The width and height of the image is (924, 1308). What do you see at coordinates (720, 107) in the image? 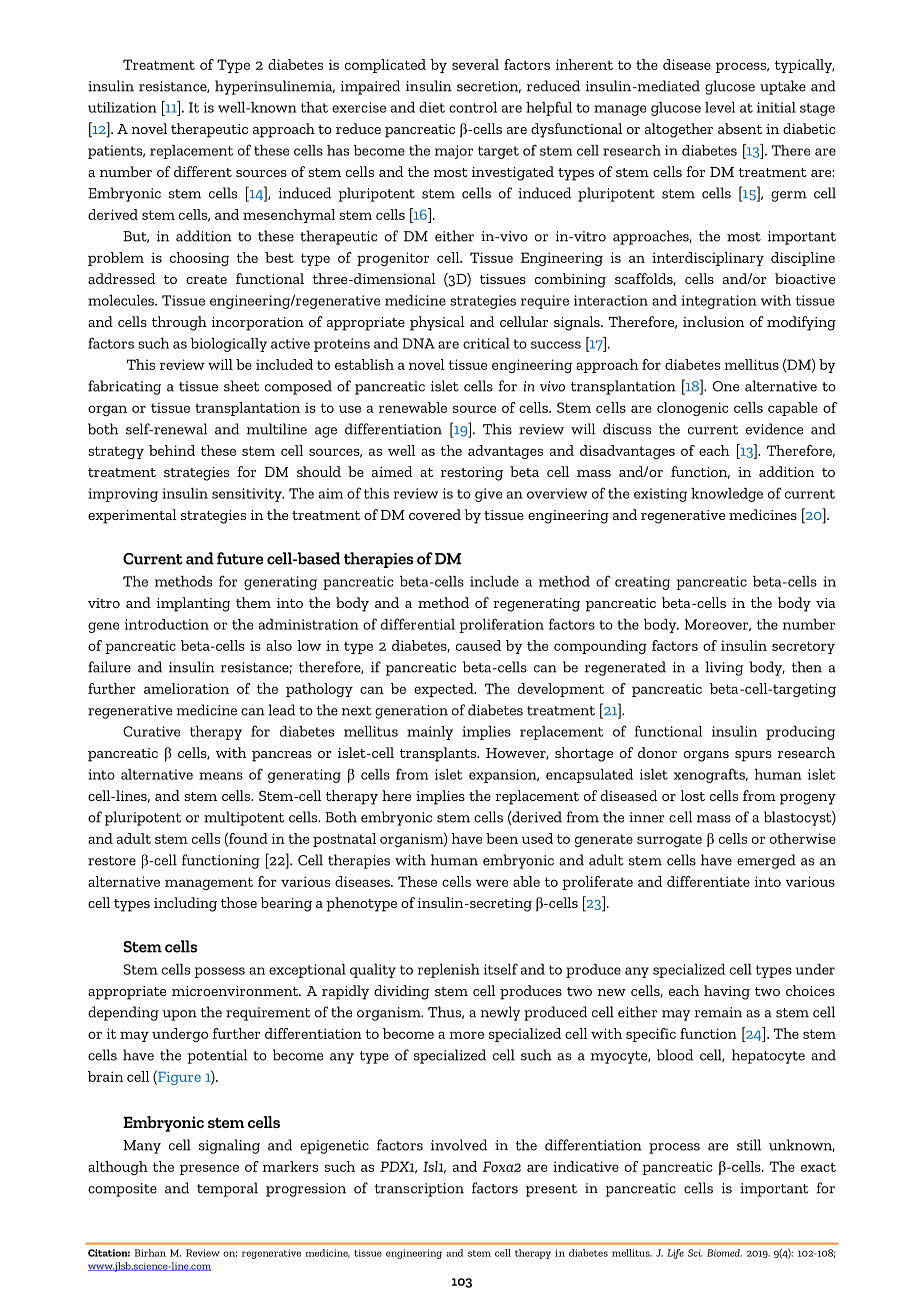
I see `level` at bounding box center [720, 107].
